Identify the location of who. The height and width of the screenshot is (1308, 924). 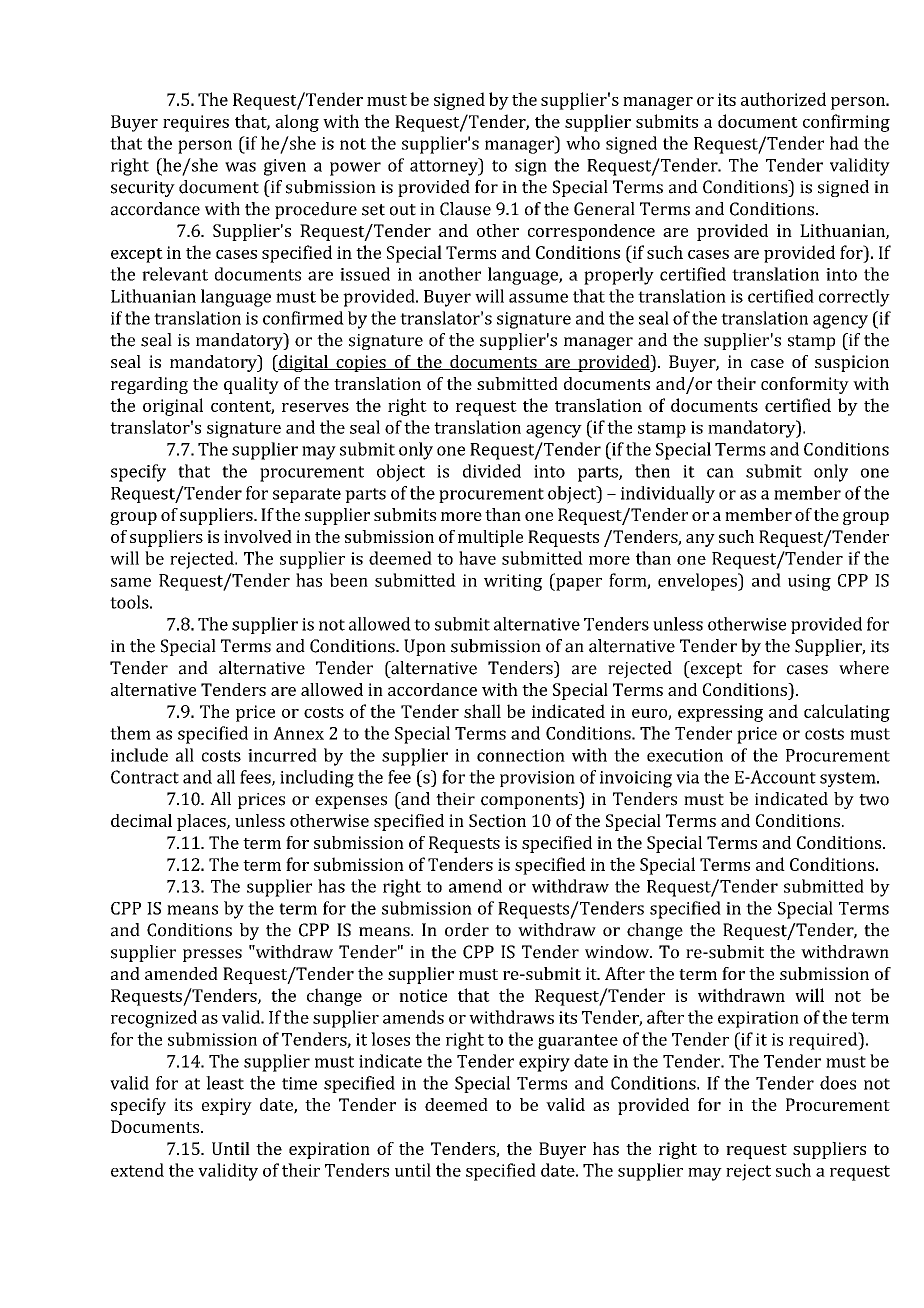
(583, 143).
